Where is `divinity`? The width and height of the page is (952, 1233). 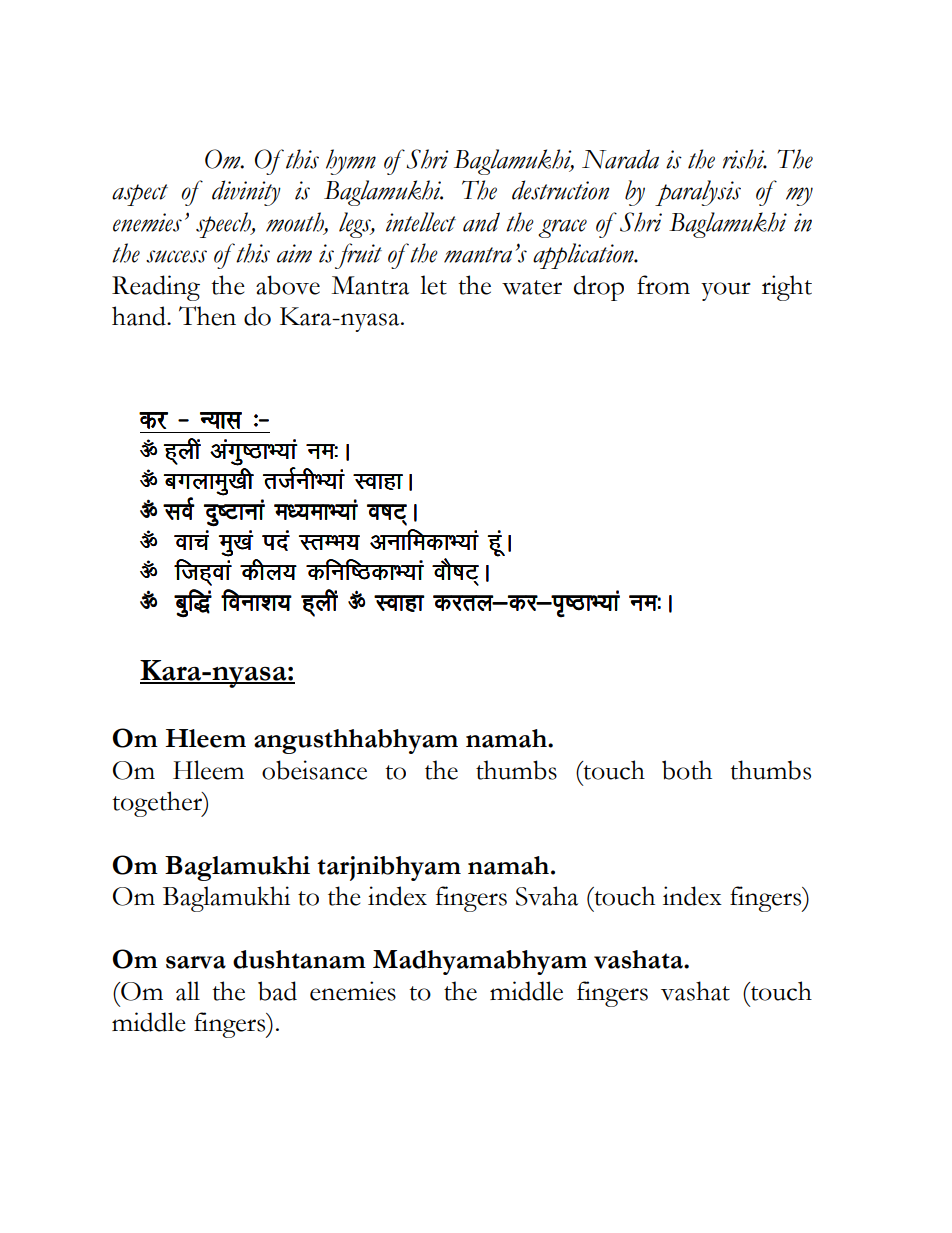 divinity is located at coordinates (246, 193).
